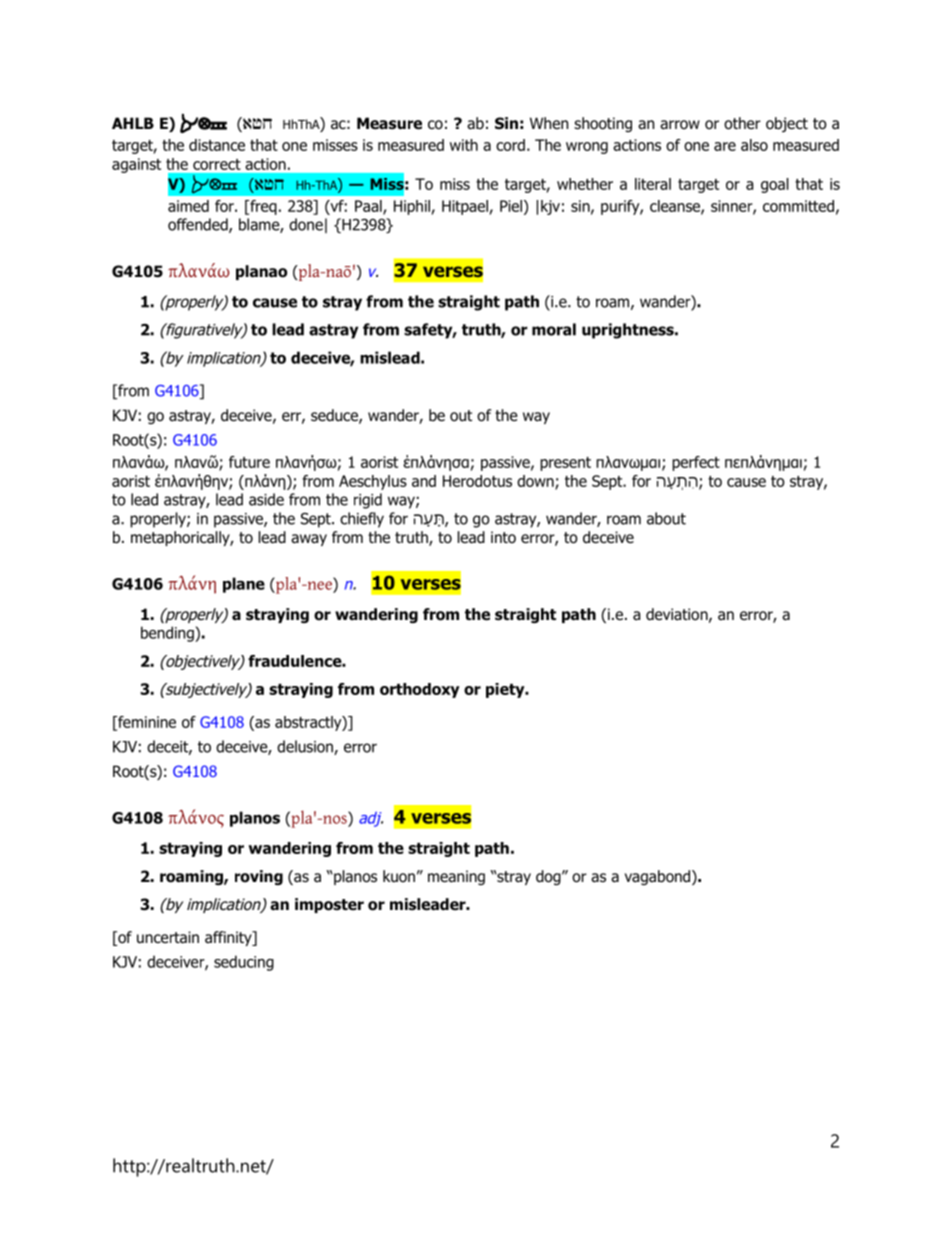 The width and height of the image is (952, 1233). What do you see at coordinates (168, 937) in the image?
I see `uncertain` at bounding box center [168, 937].
